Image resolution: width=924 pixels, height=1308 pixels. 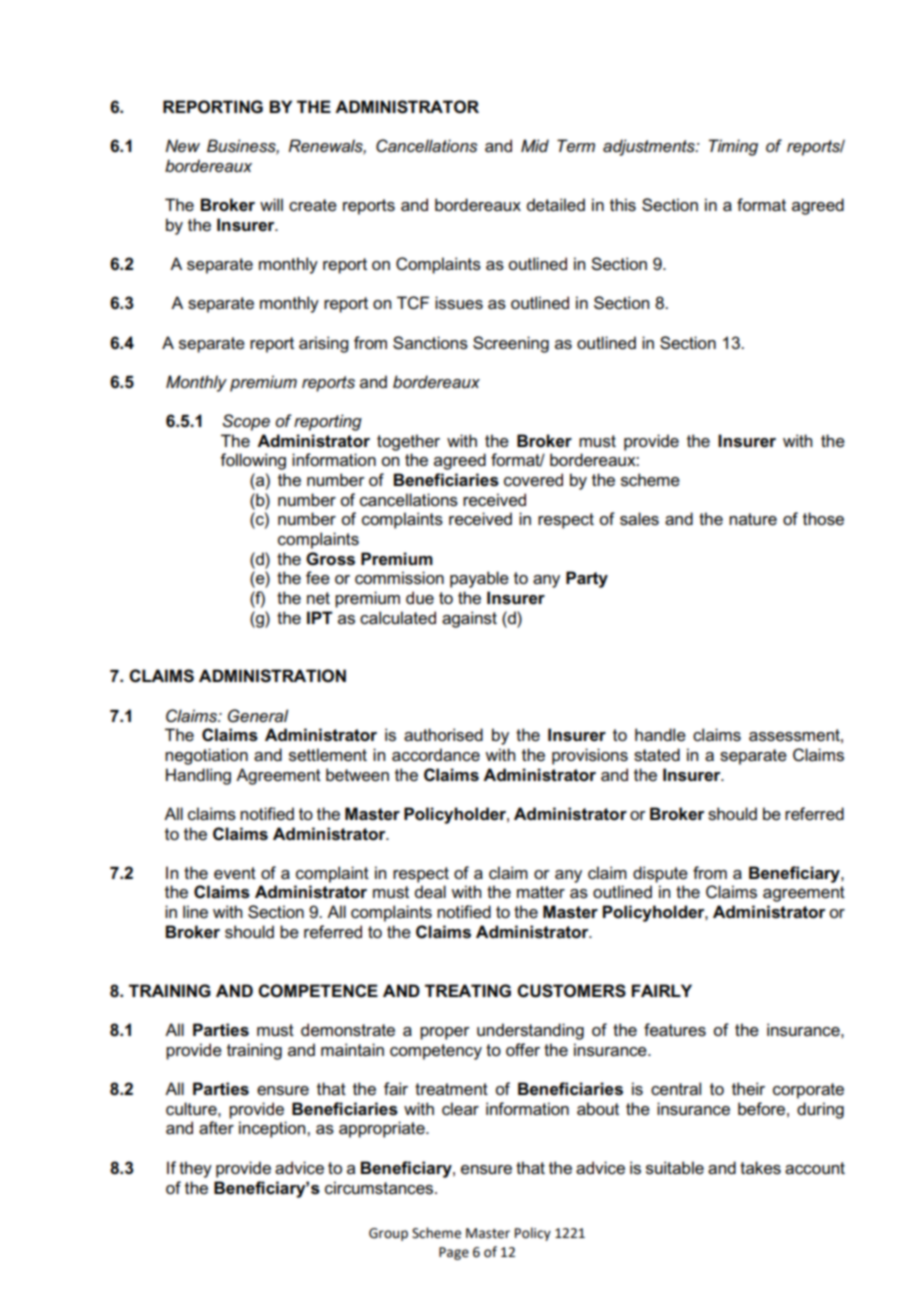 I want to click on Timing, so click(x=733, y=147).
